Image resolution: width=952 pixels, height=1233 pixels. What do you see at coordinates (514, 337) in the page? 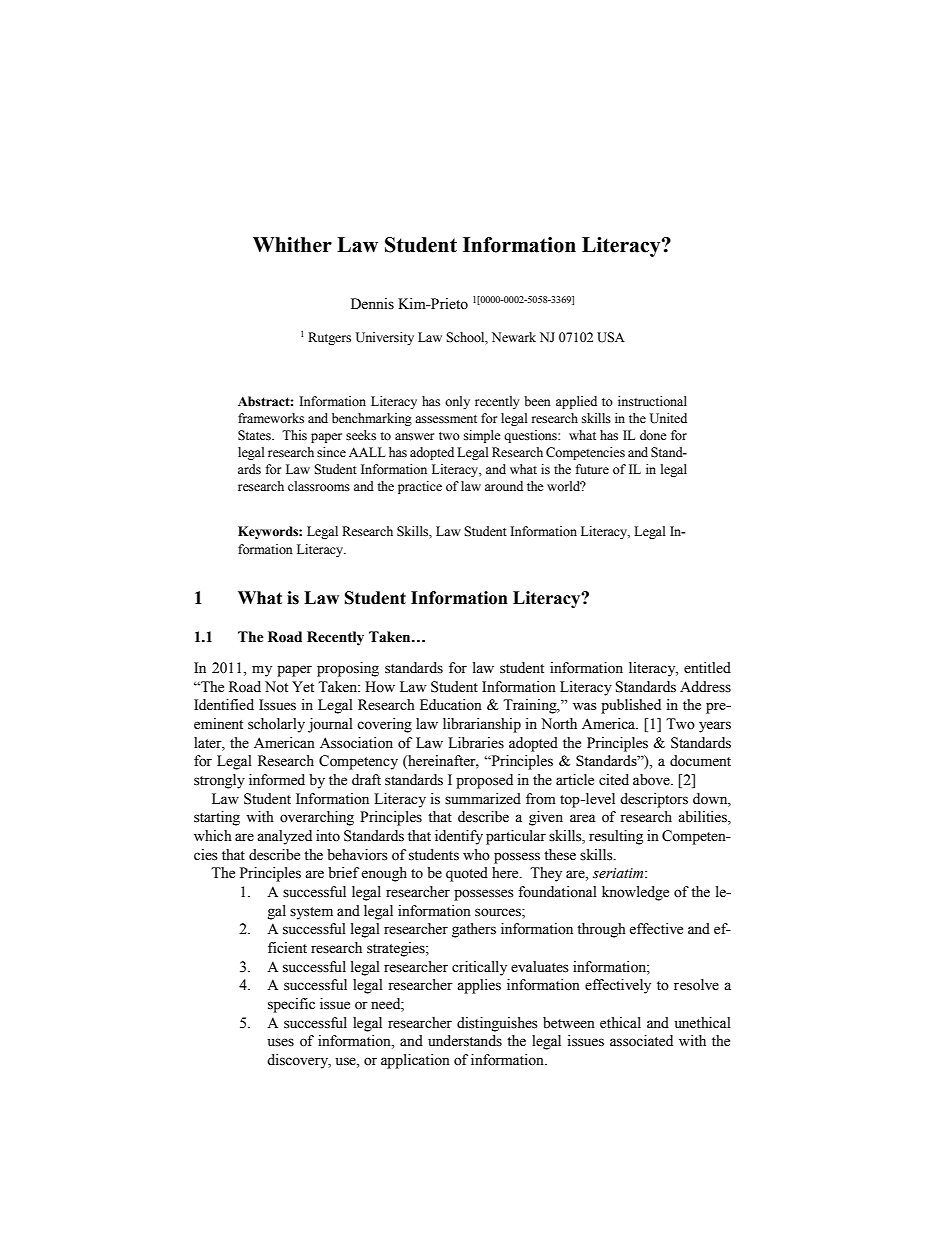
I see `Newark` at bounding box center [514, 337].
